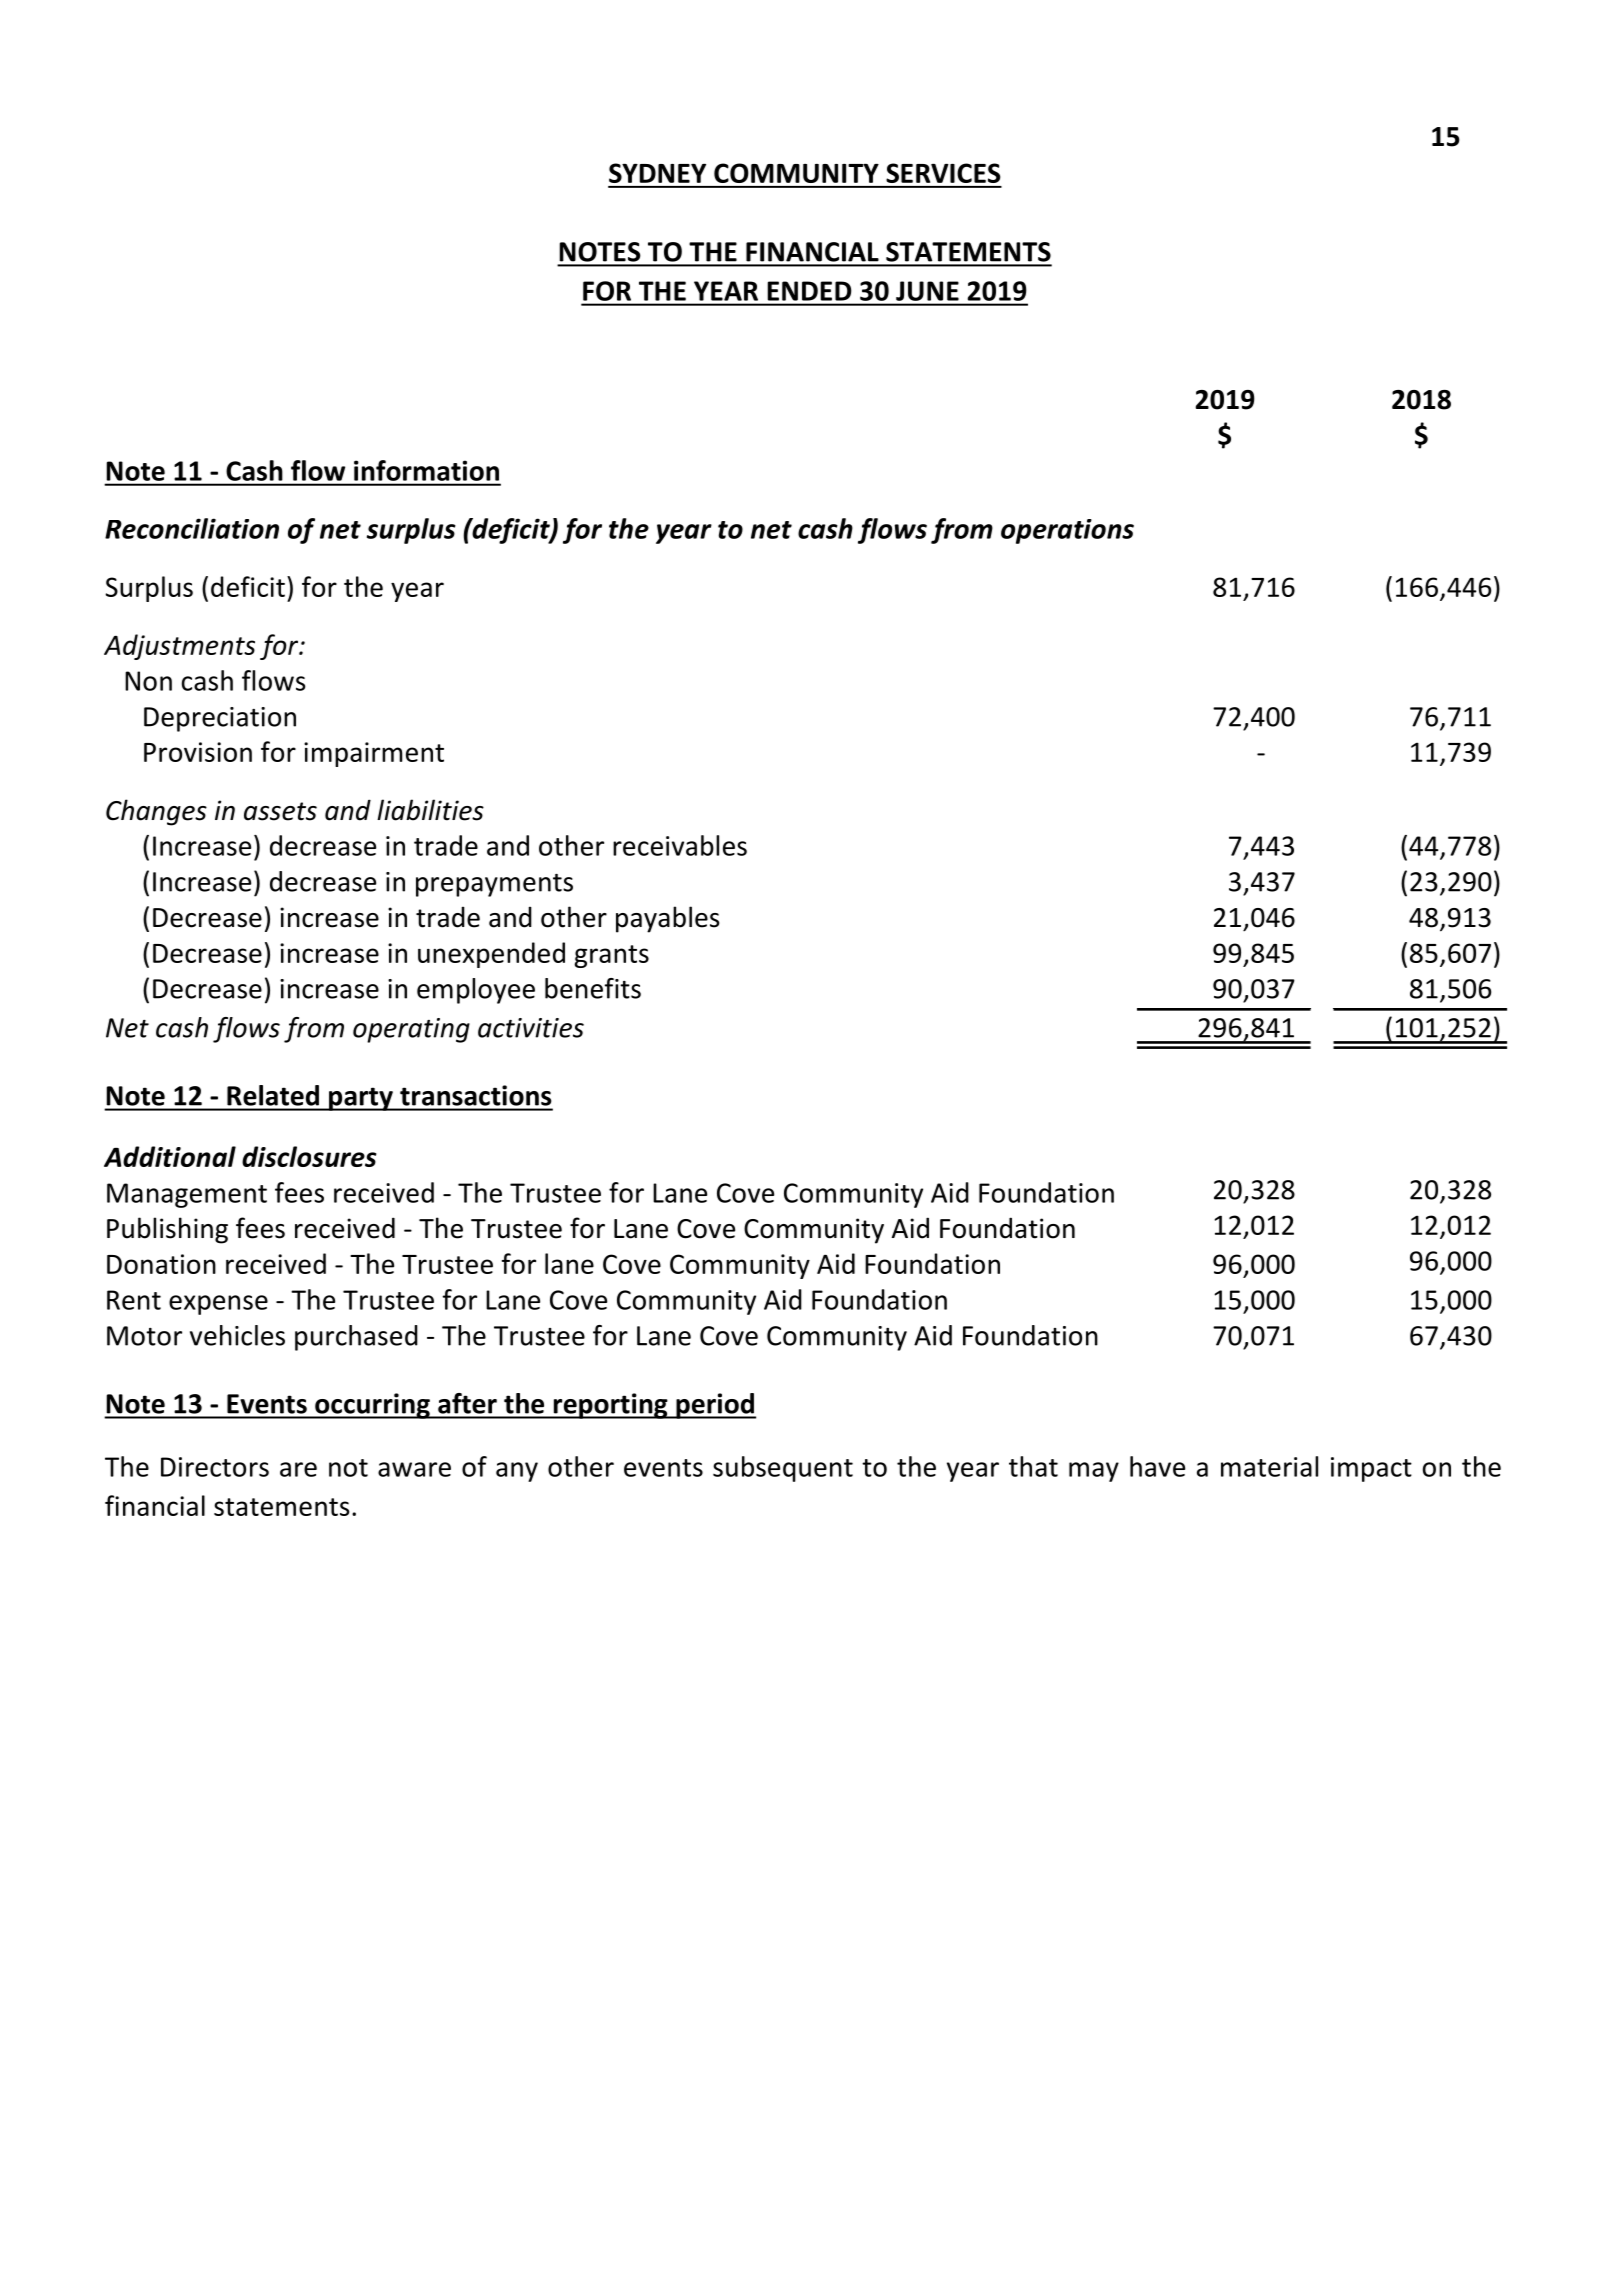  I want to click on Depreciation, so click(220, 719).
